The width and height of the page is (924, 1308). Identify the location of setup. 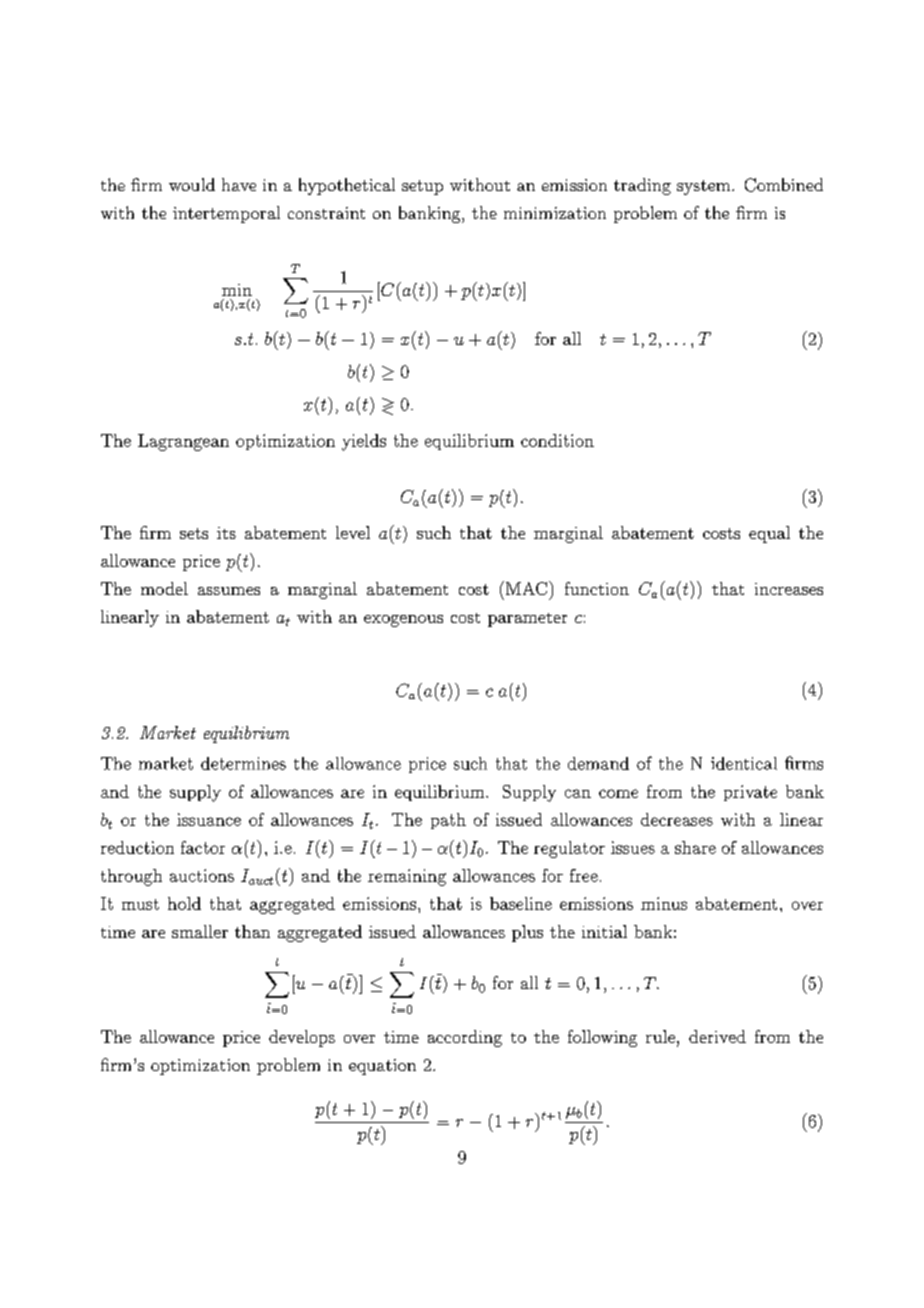
(422, 187).
